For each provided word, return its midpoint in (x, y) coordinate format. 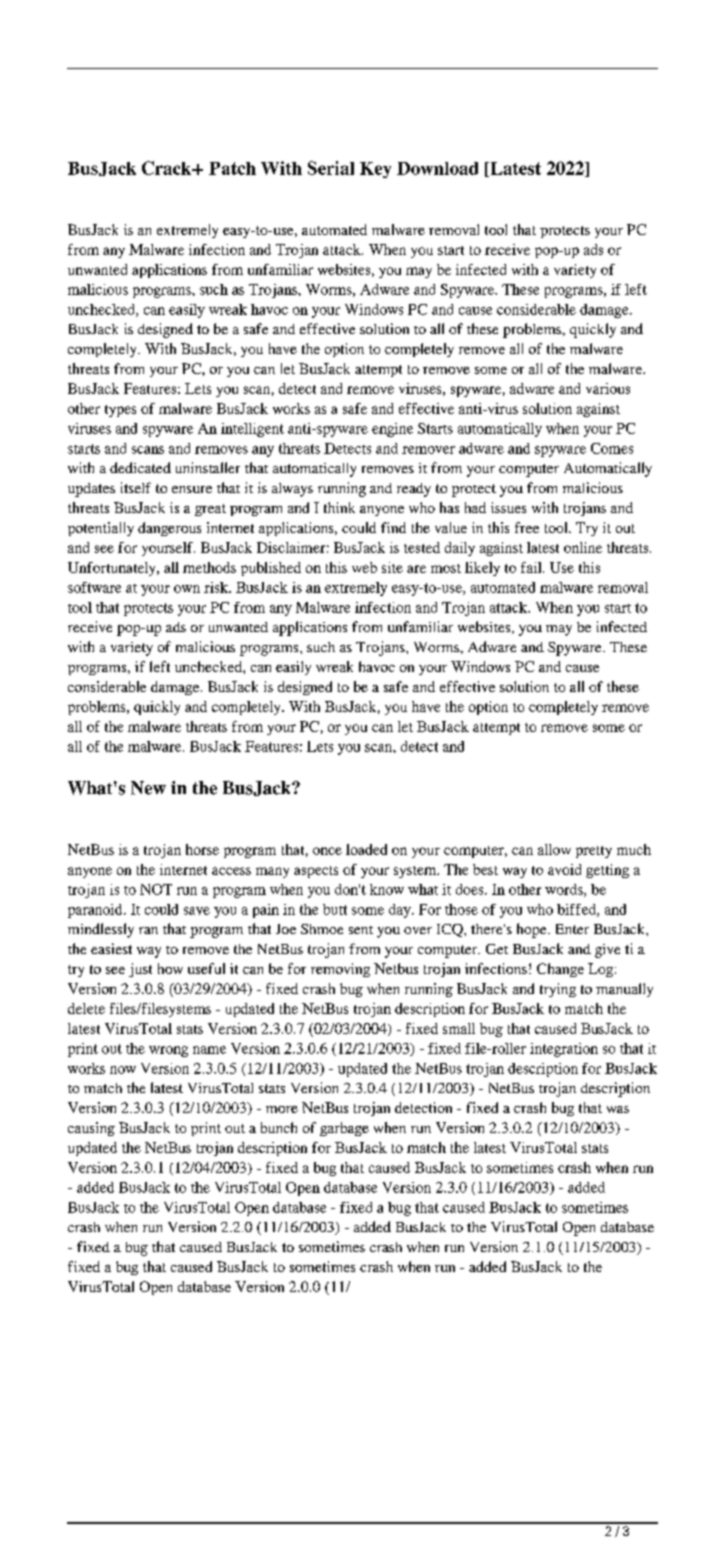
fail (532, 567)
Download (437, 168)
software (94, 587)
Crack (168, 168)
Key (375, 170)
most (446, 568)
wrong (168, 1051)
